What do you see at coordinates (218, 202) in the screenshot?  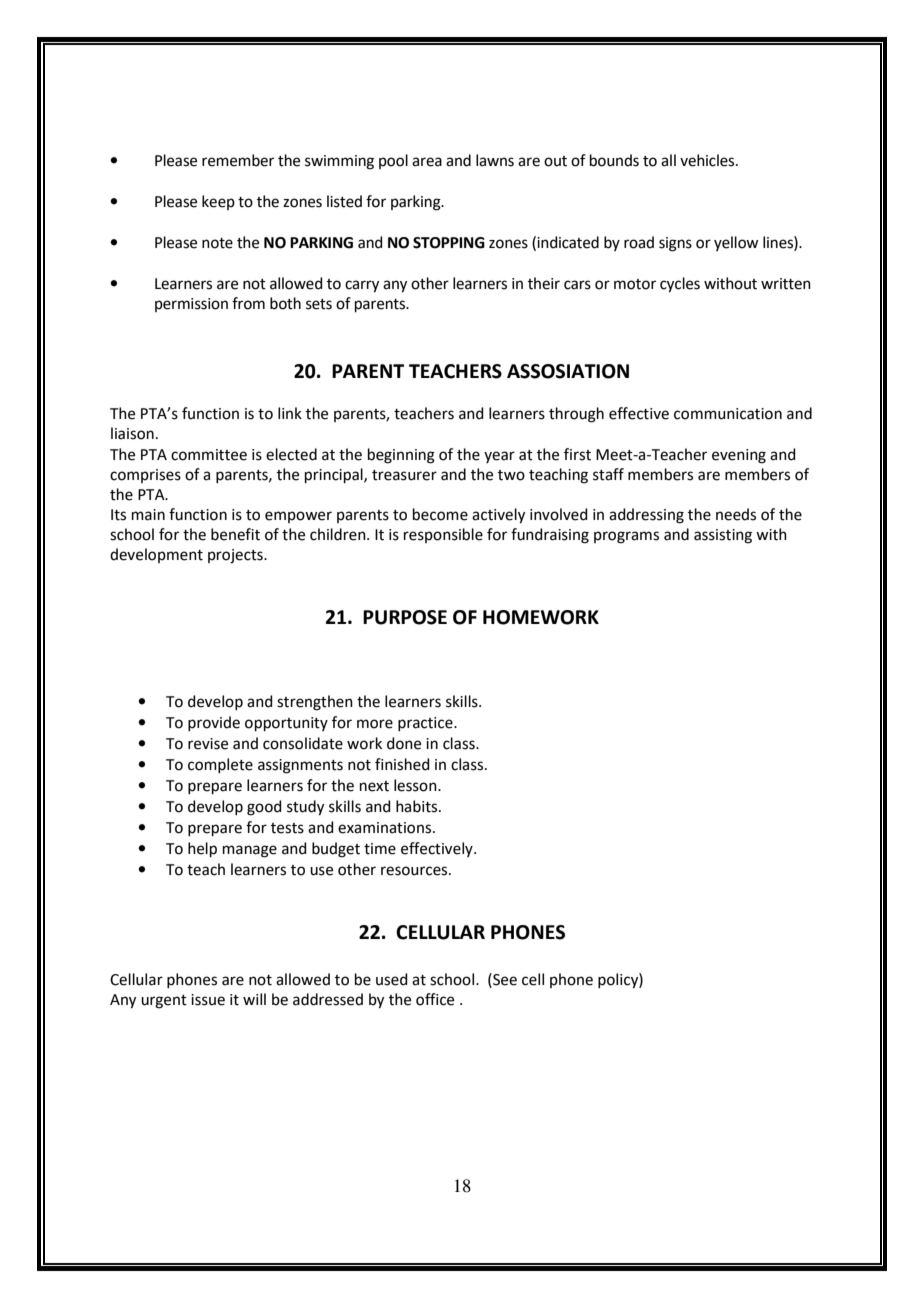 I see `keep` at bounding box center [218, 202].
